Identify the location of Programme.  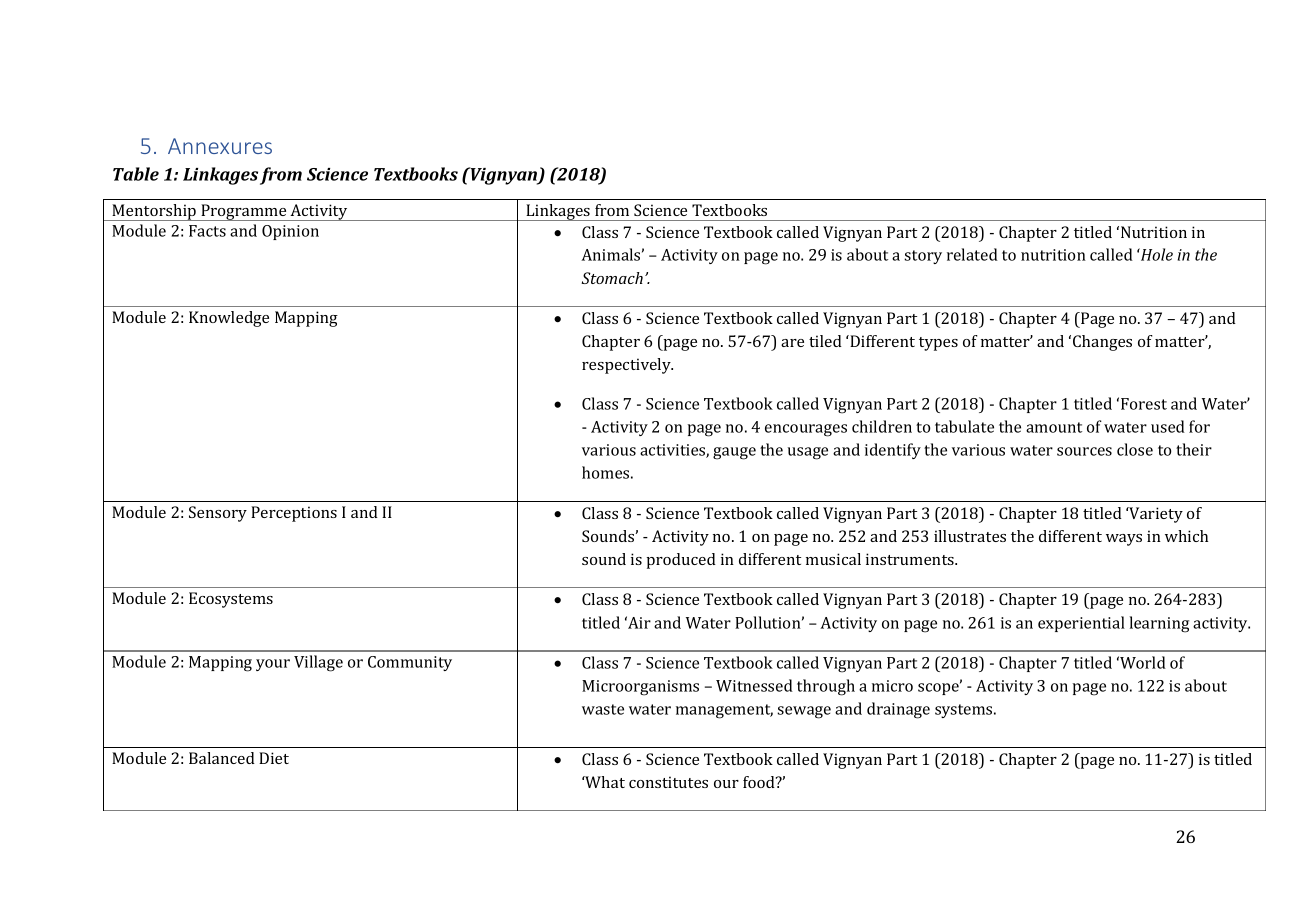
(244, 212).
